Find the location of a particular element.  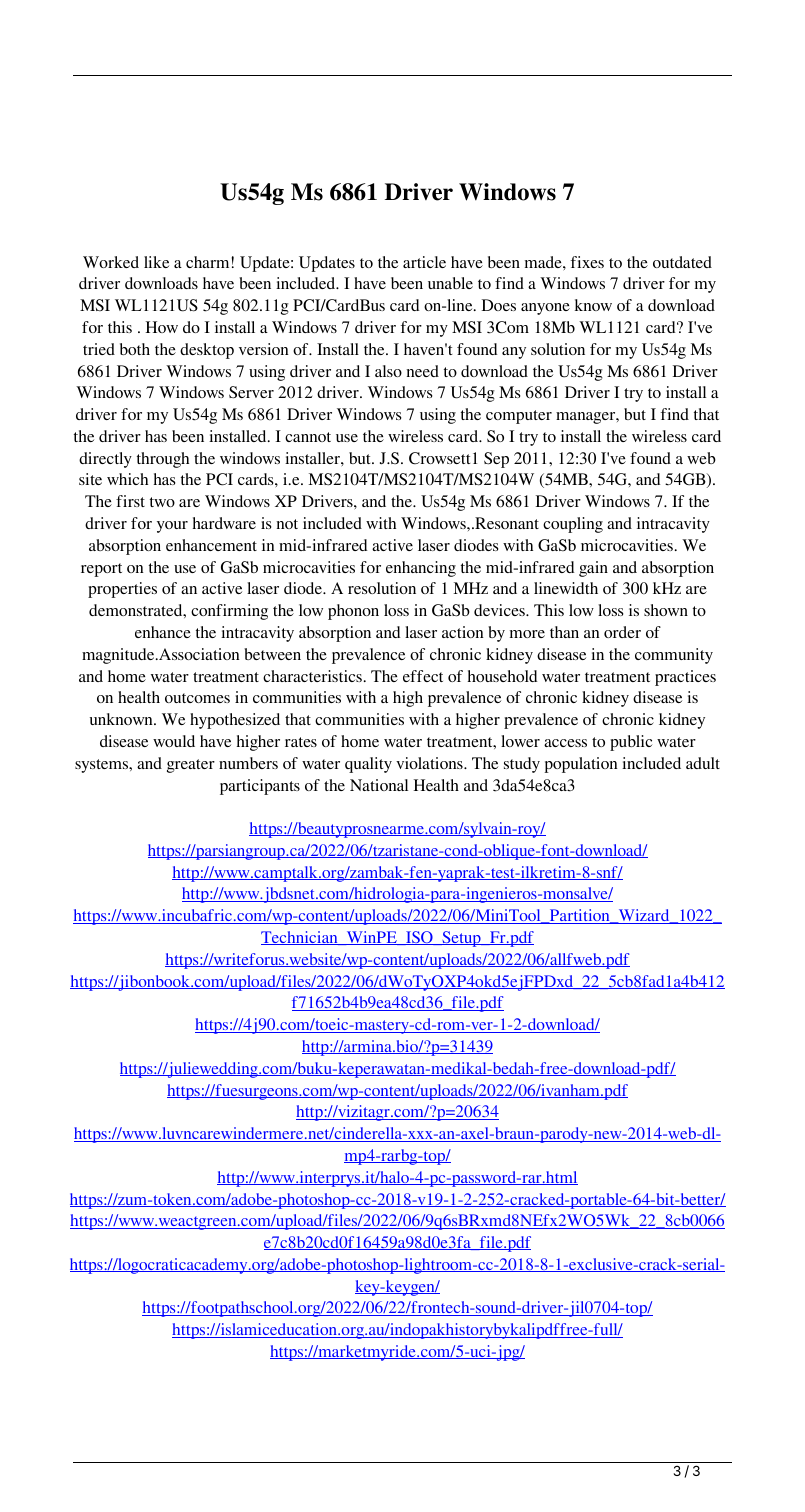

also is located at coordinates (388, 371).
